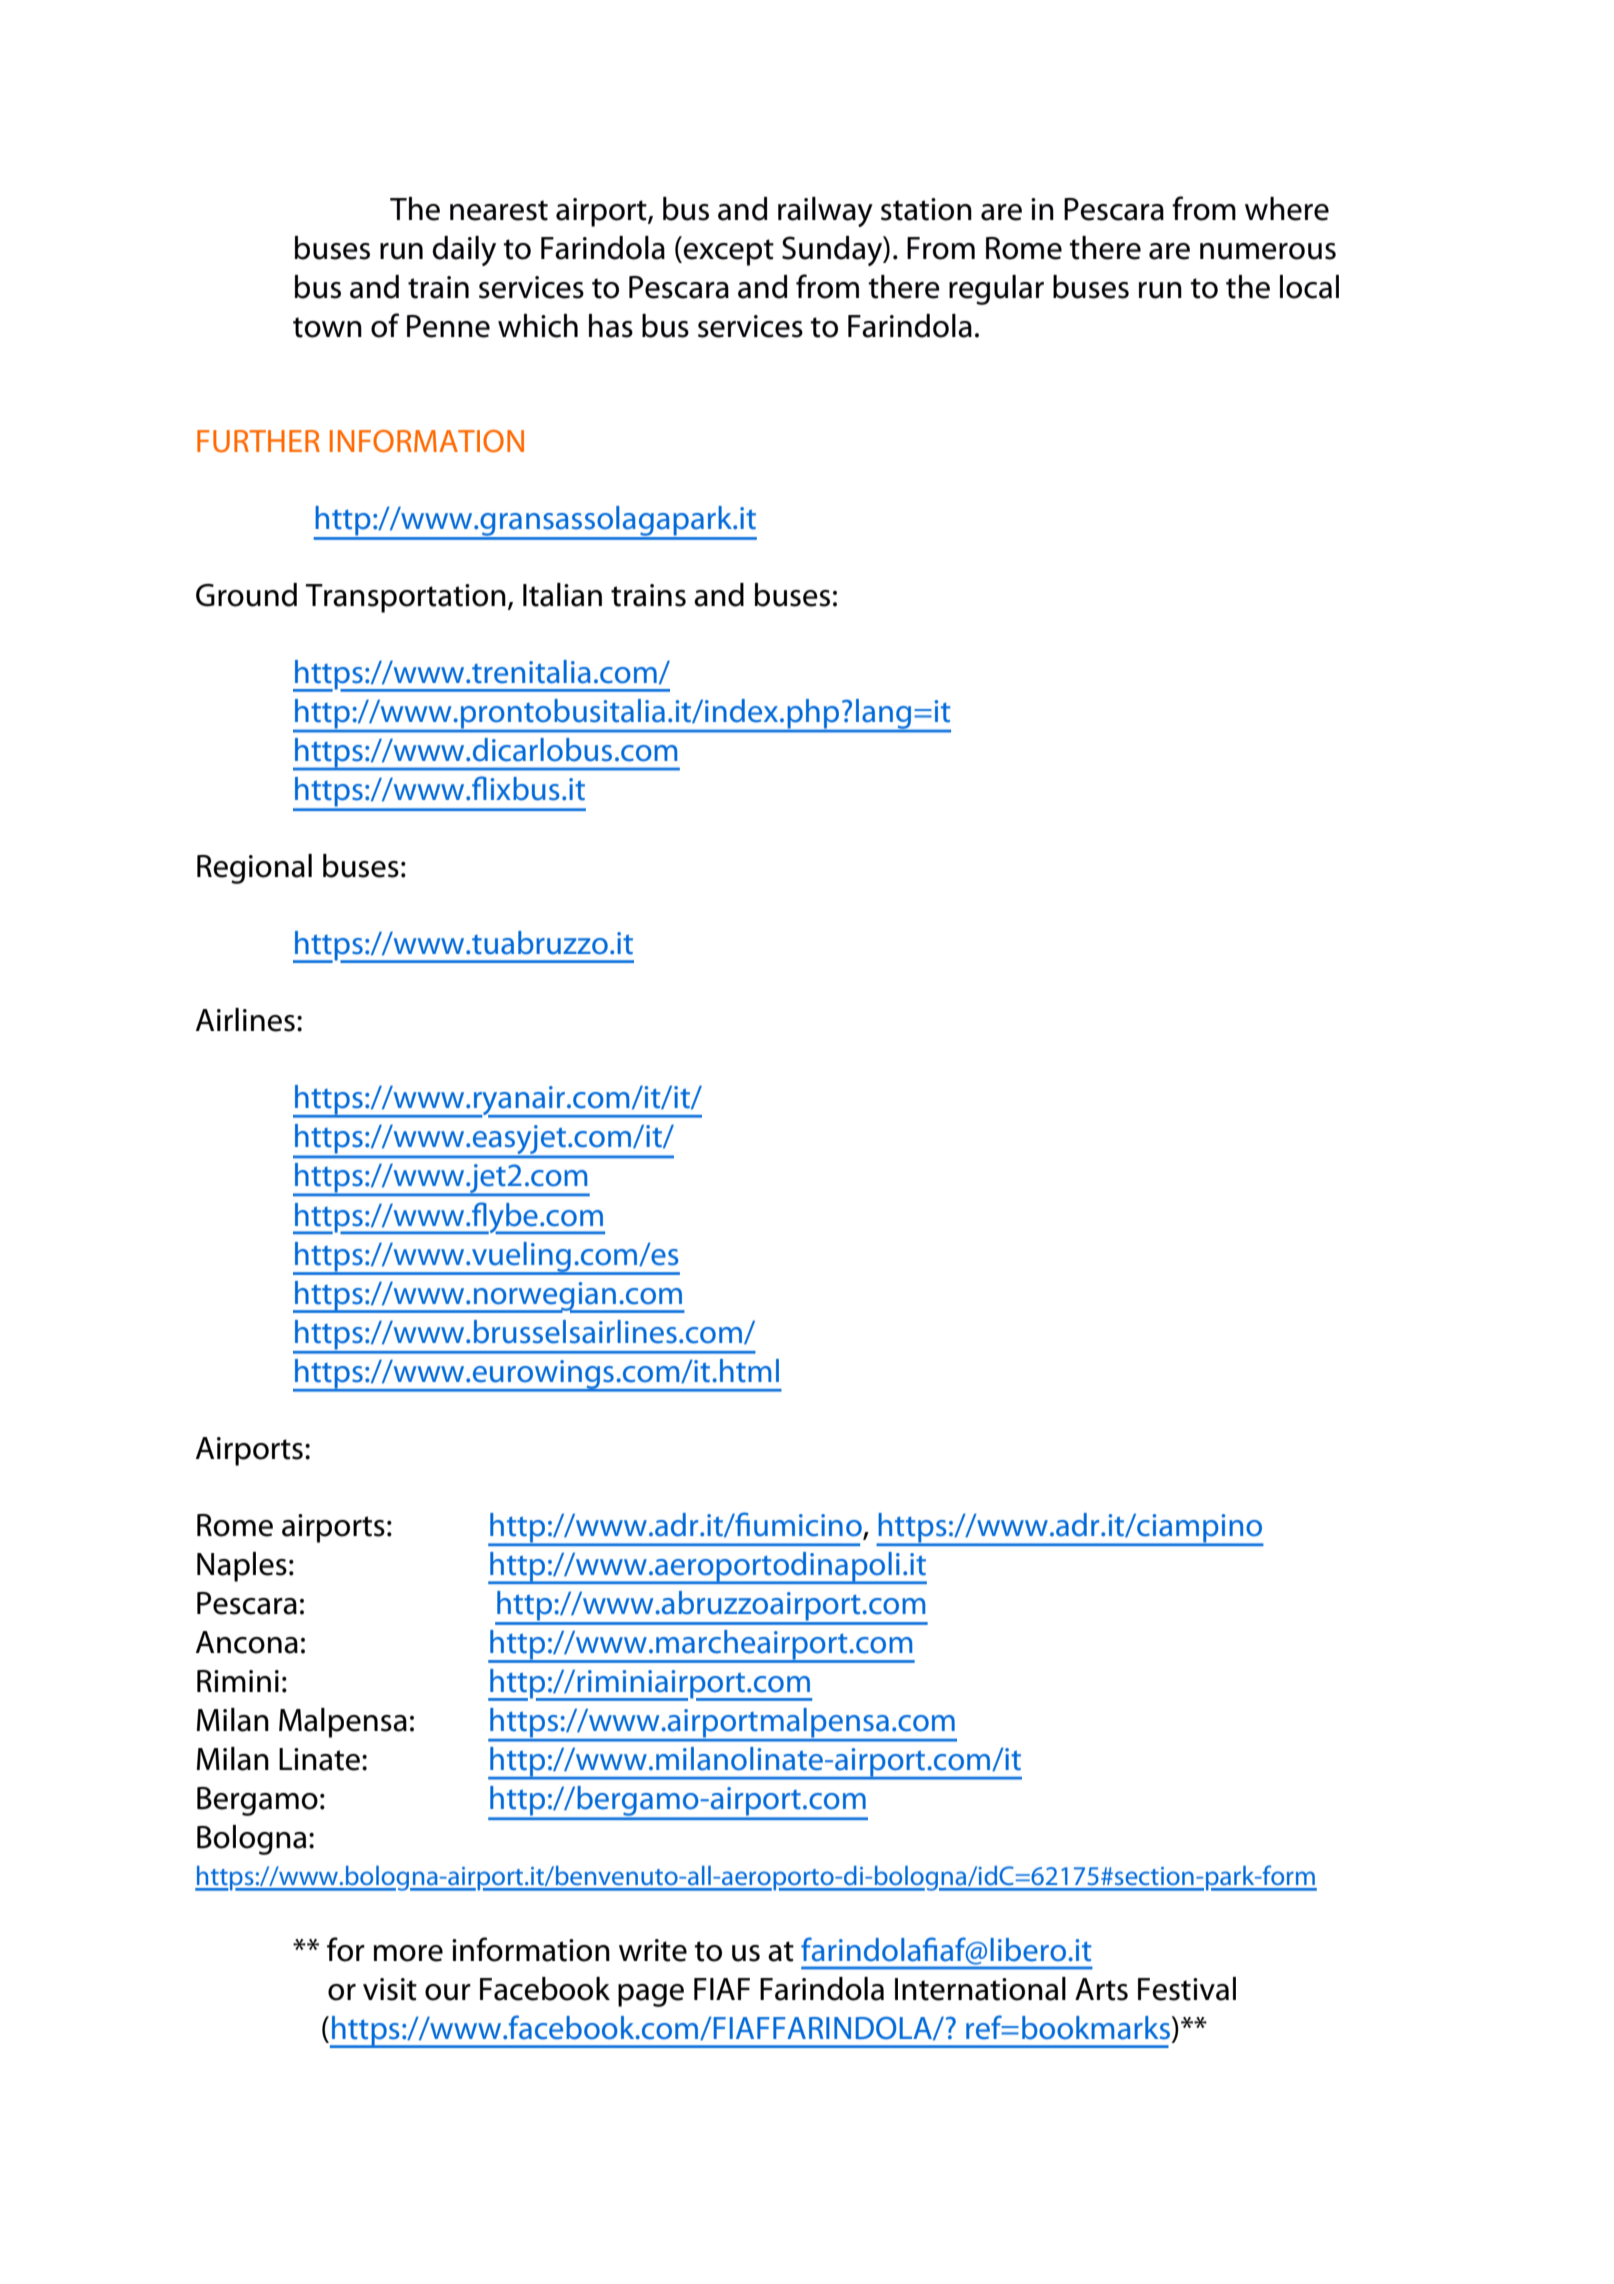 The height and width of the screenshot is (2284, 1614). Describe the element at coordinates (390, 1989) in the screenshot. I see `visit` at that location.
